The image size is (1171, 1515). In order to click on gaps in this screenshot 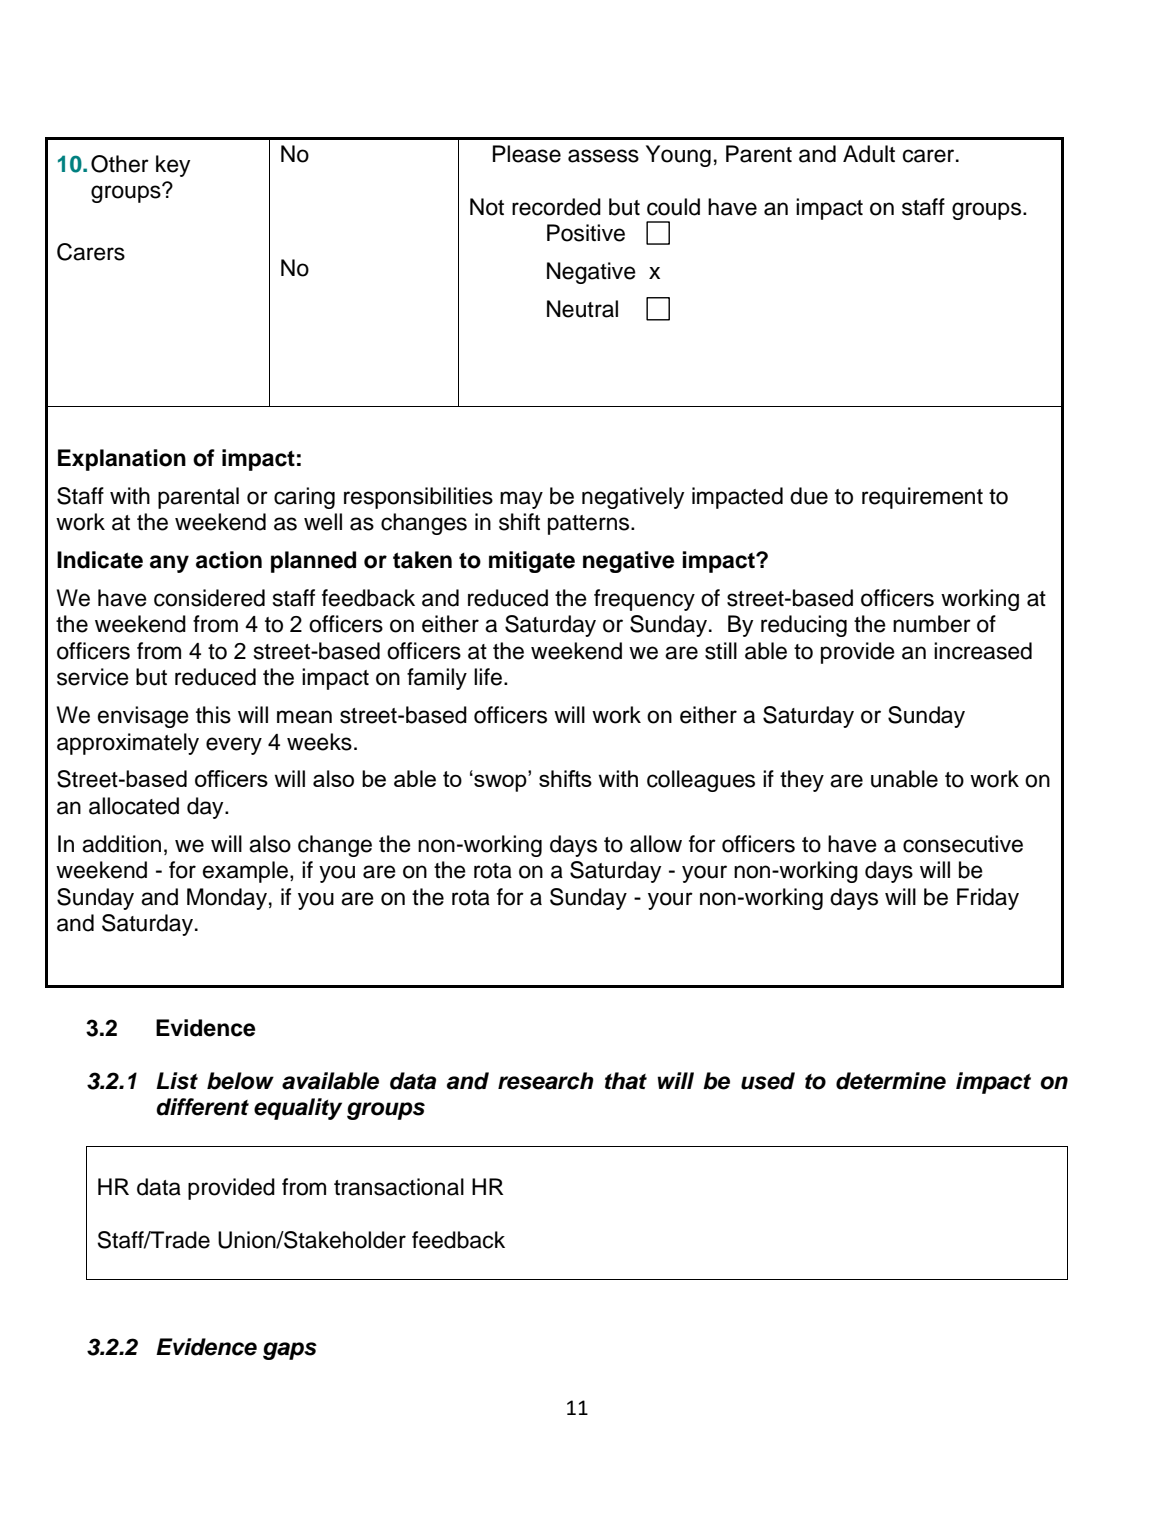, I will do `click(290, 1351)`.
